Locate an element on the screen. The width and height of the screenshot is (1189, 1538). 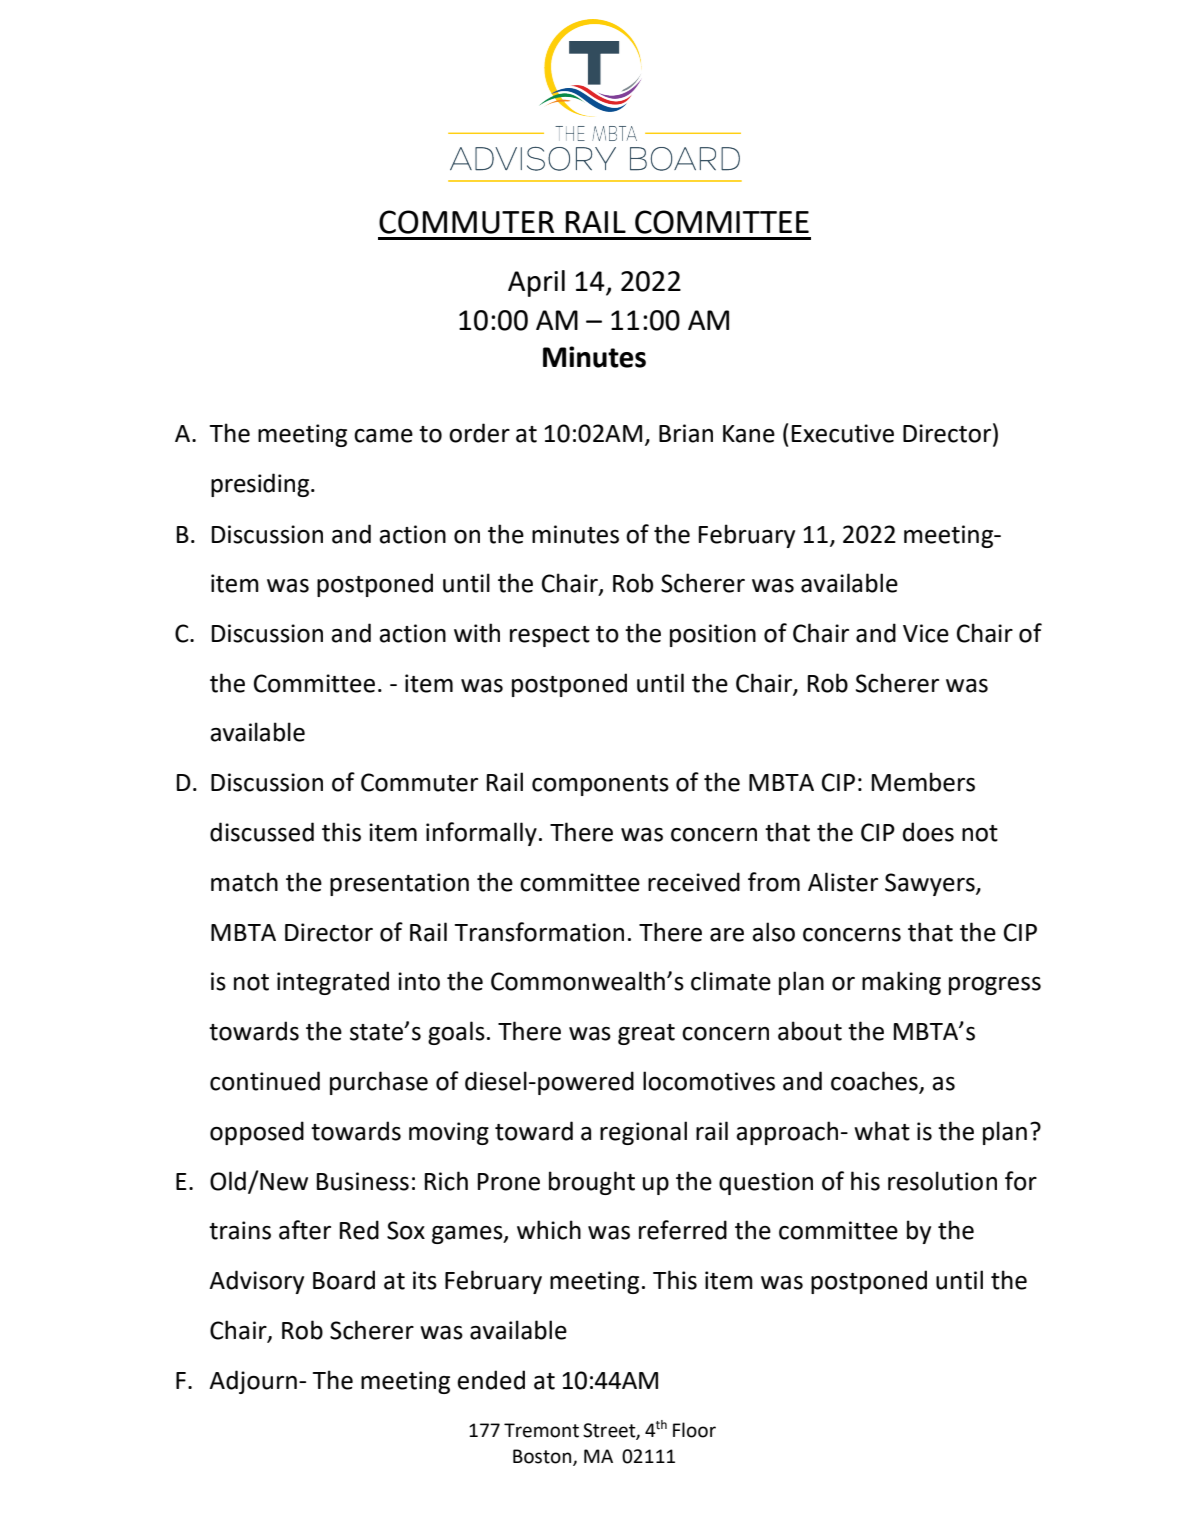
Vice is located at coordinates (926, 633).
